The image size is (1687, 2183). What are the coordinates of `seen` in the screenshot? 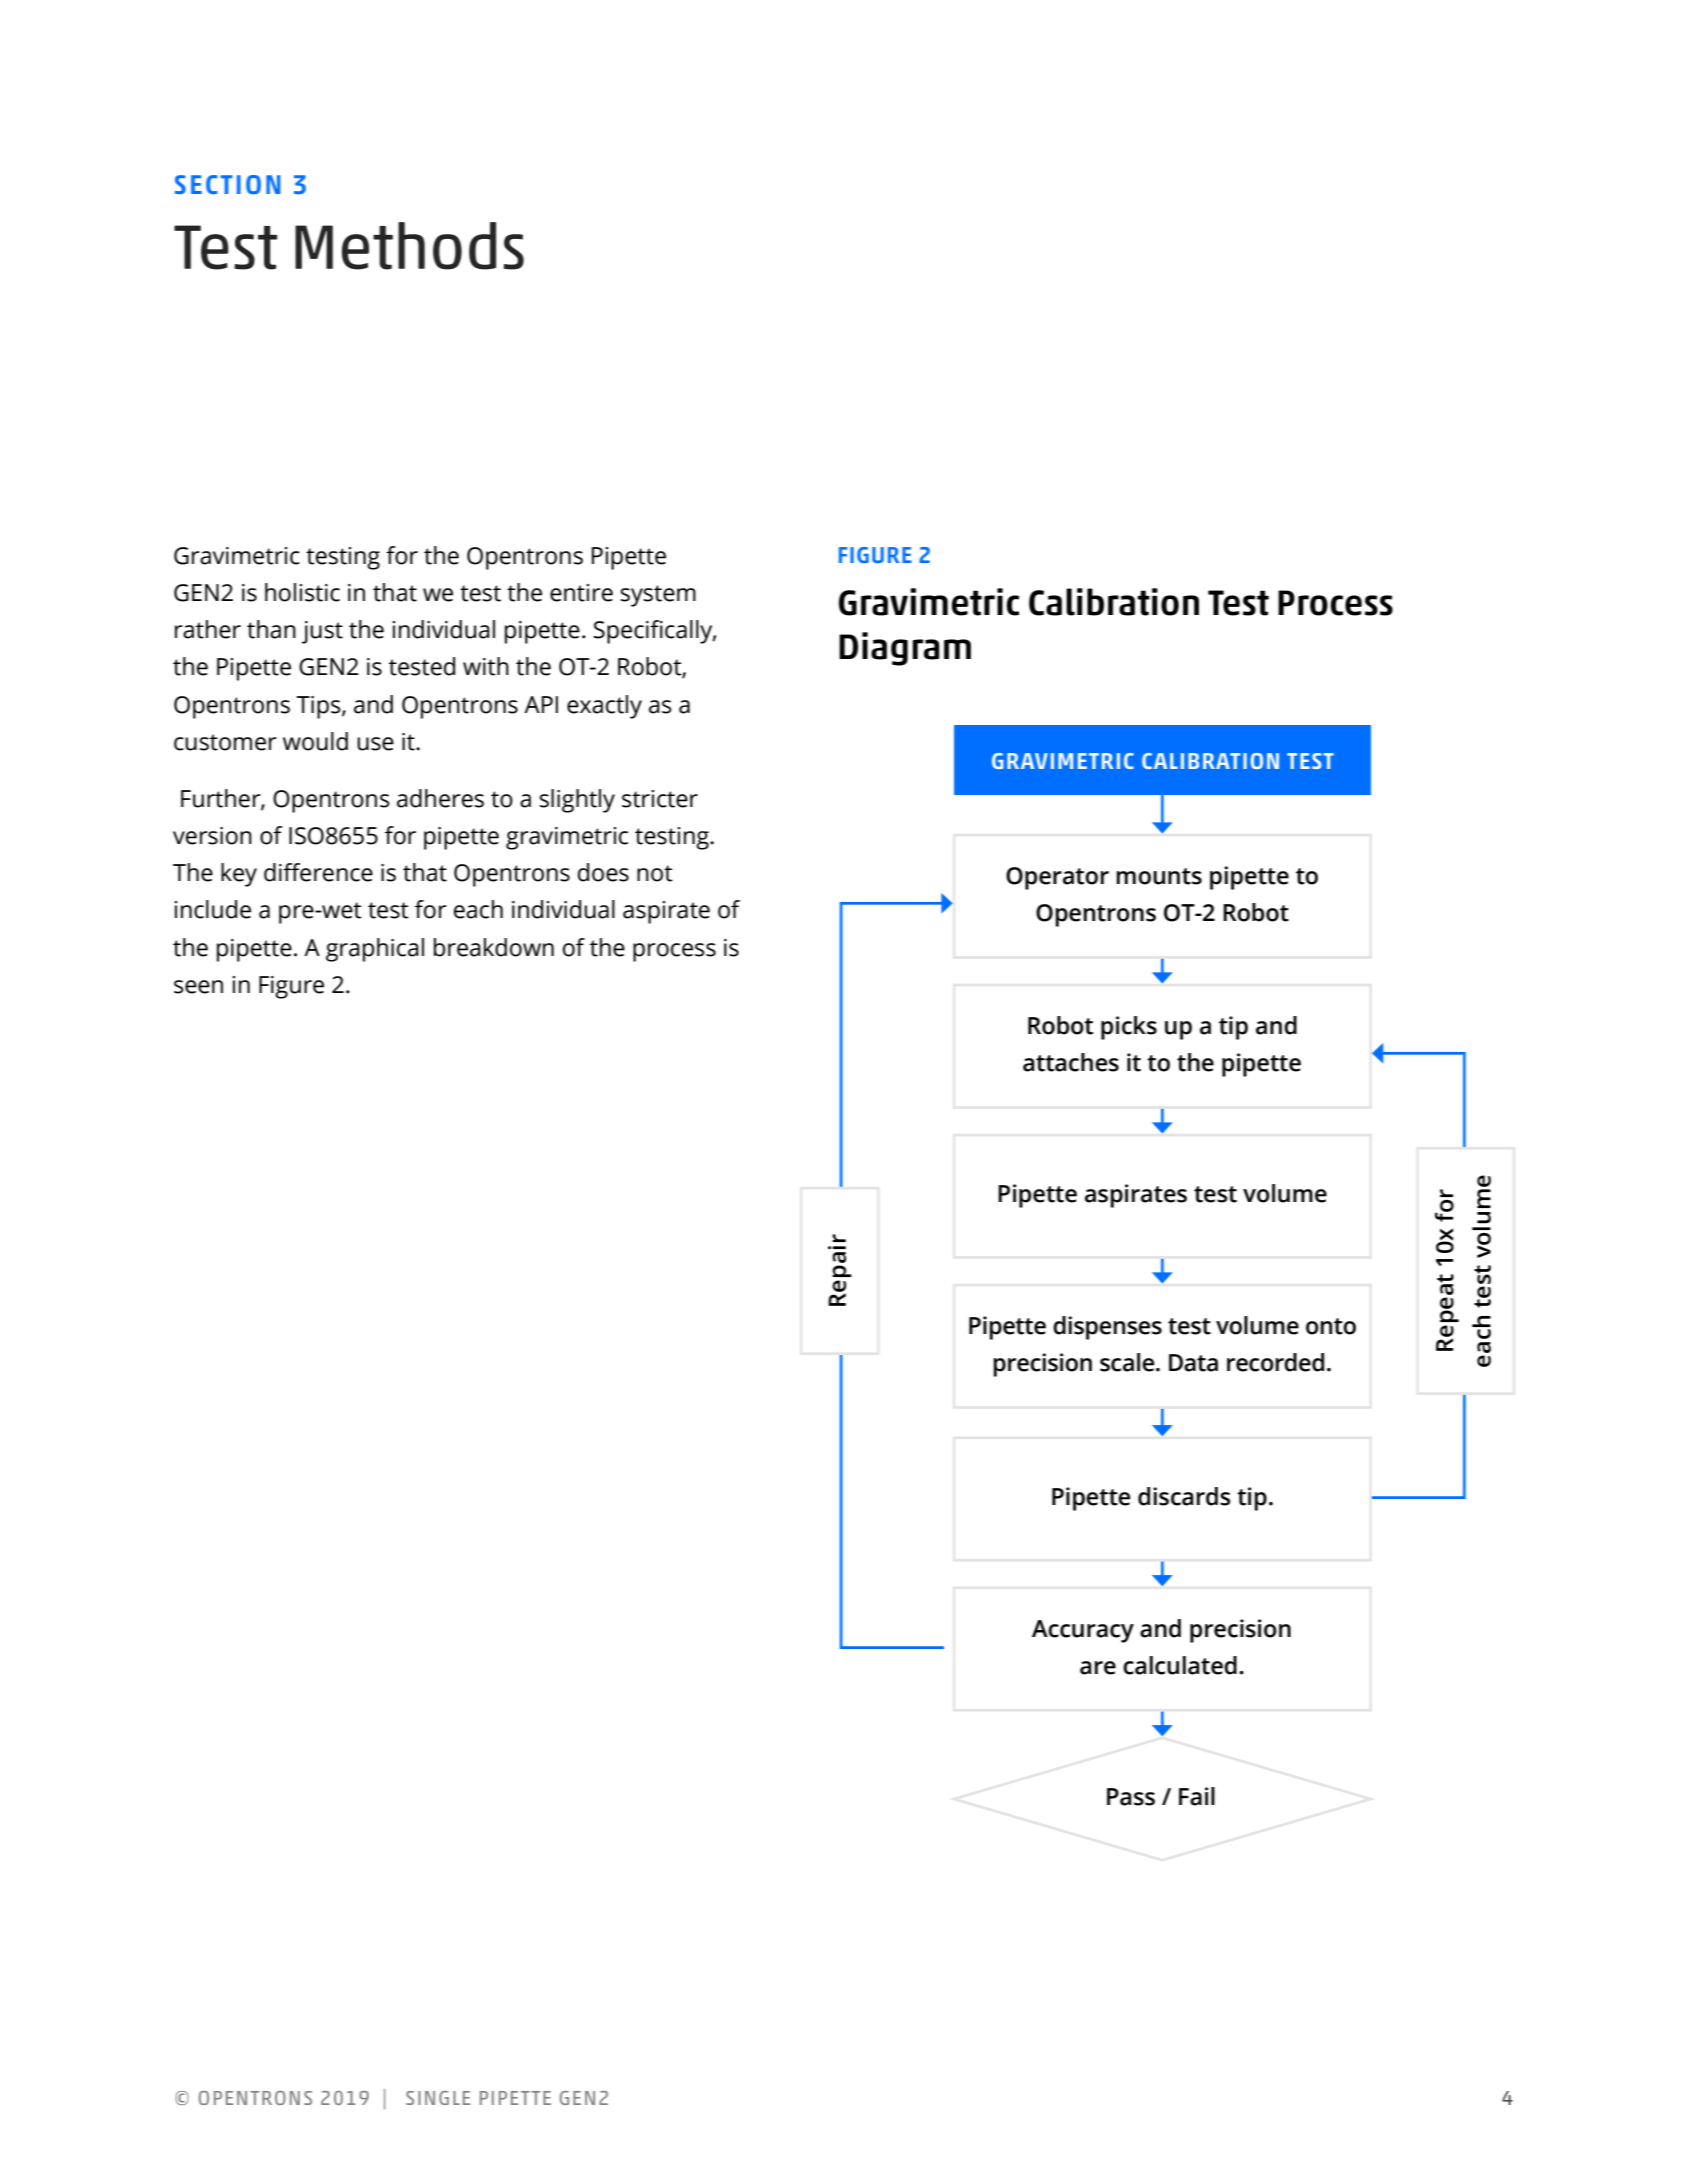 It's located at (198, 987).
